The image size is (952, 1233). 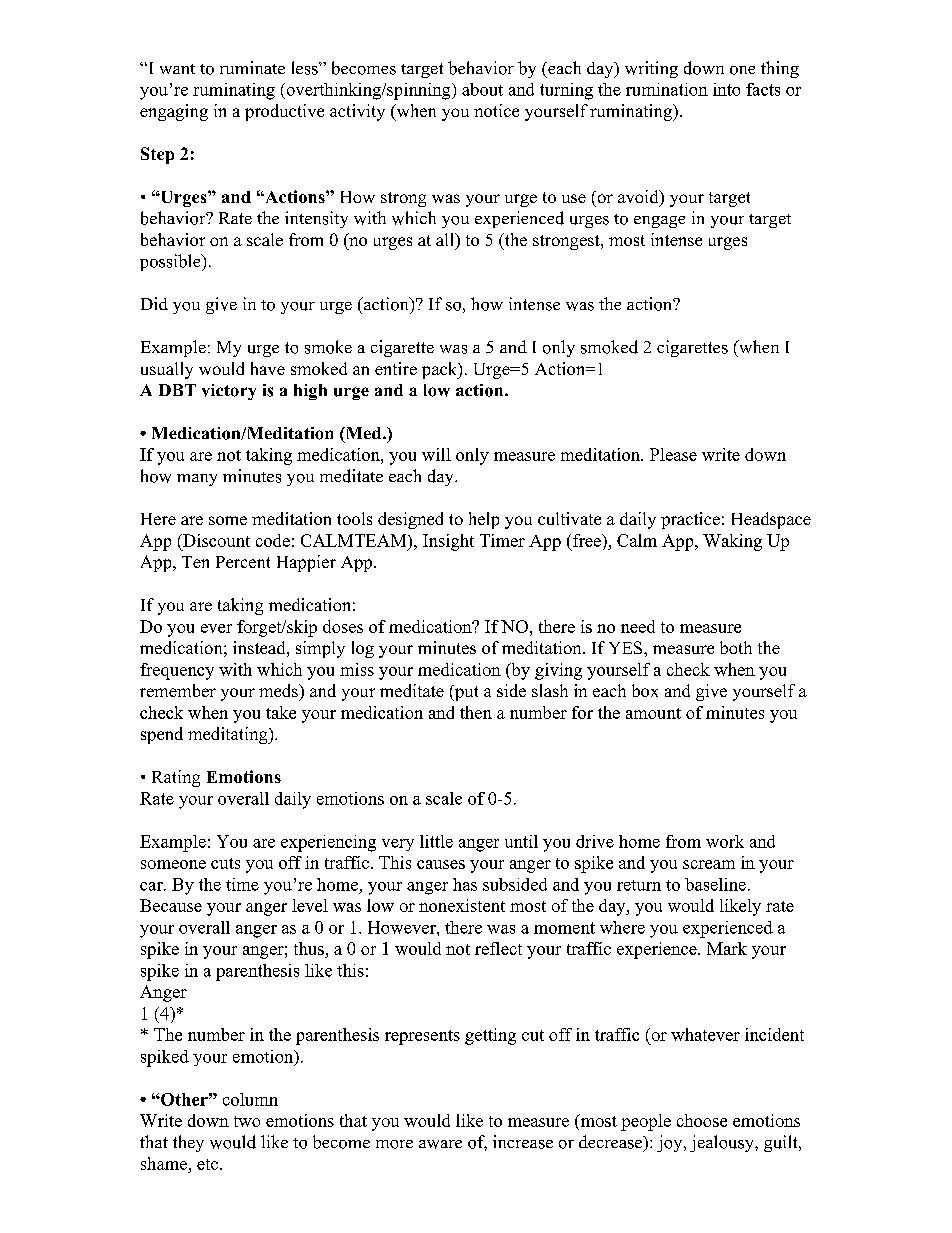 What do you see at coordinates (476, 712) in the screenshot?
I see `then` at bounding box center [476, 712].
